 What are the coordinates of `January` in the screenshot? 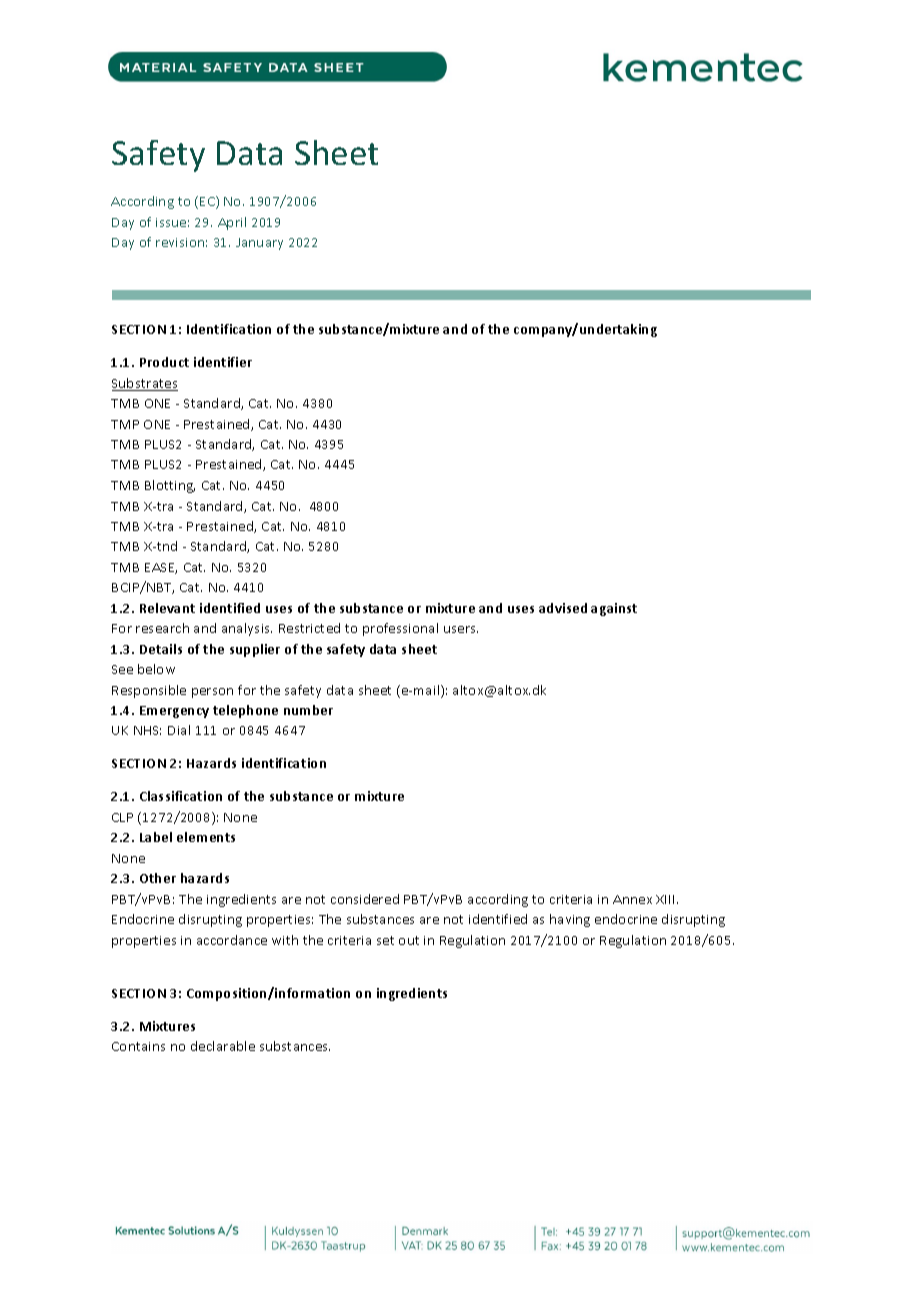 It's located at (259, 244).
